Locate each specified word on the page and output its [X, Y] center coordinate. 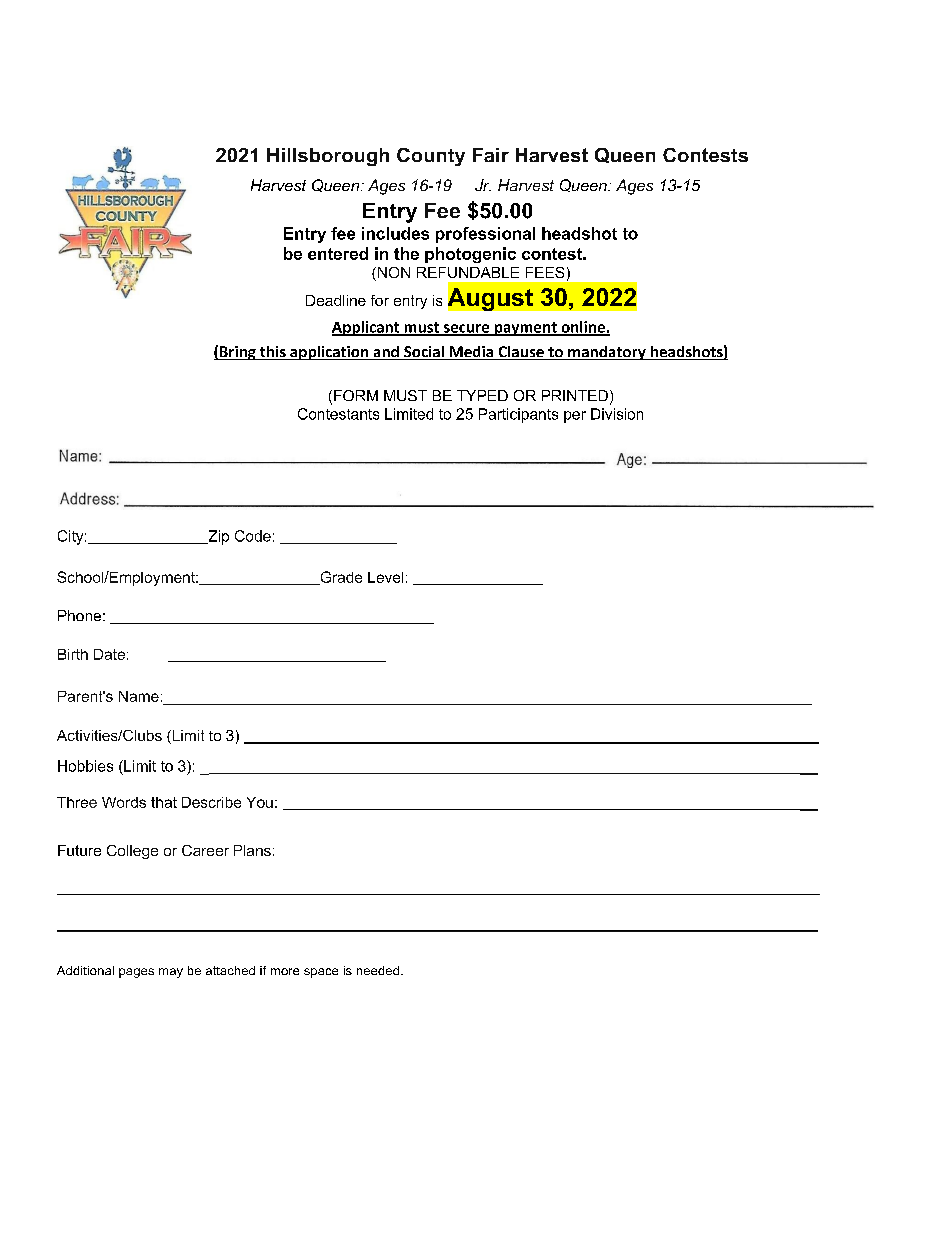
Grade [340, 578]
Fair [491, 155]
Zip [217, 537]
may [171, 973]
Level [385, 577]
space [321, 973]
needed [378, 970]
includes [395, 233]
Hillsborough [328, 157]
